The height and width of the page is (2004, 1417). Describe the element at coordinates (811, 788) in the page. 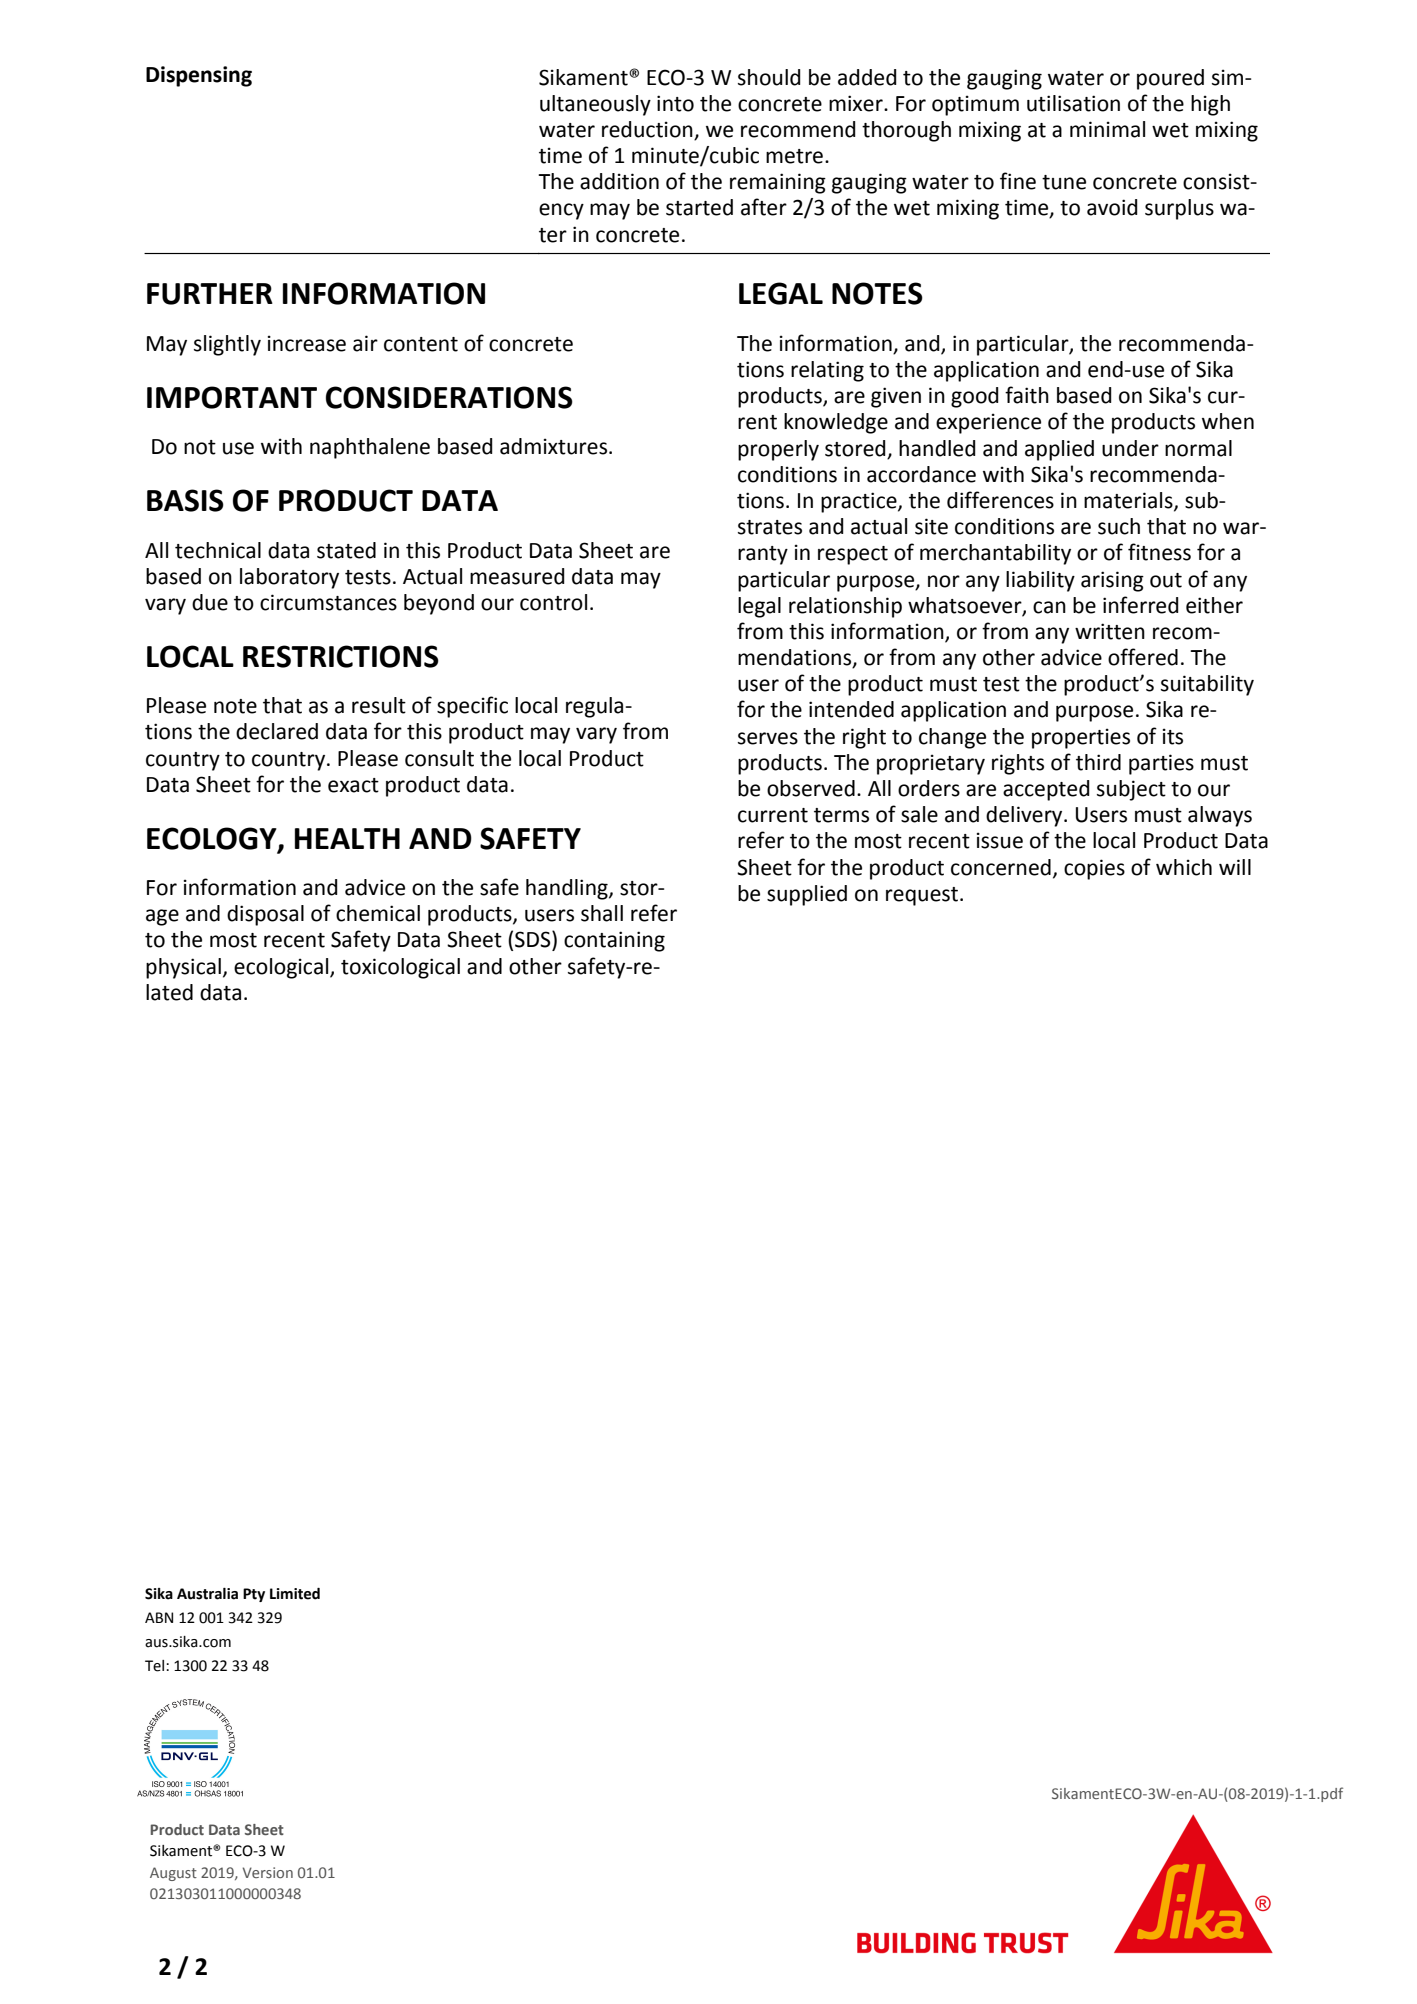

I see `observed` at that location.
